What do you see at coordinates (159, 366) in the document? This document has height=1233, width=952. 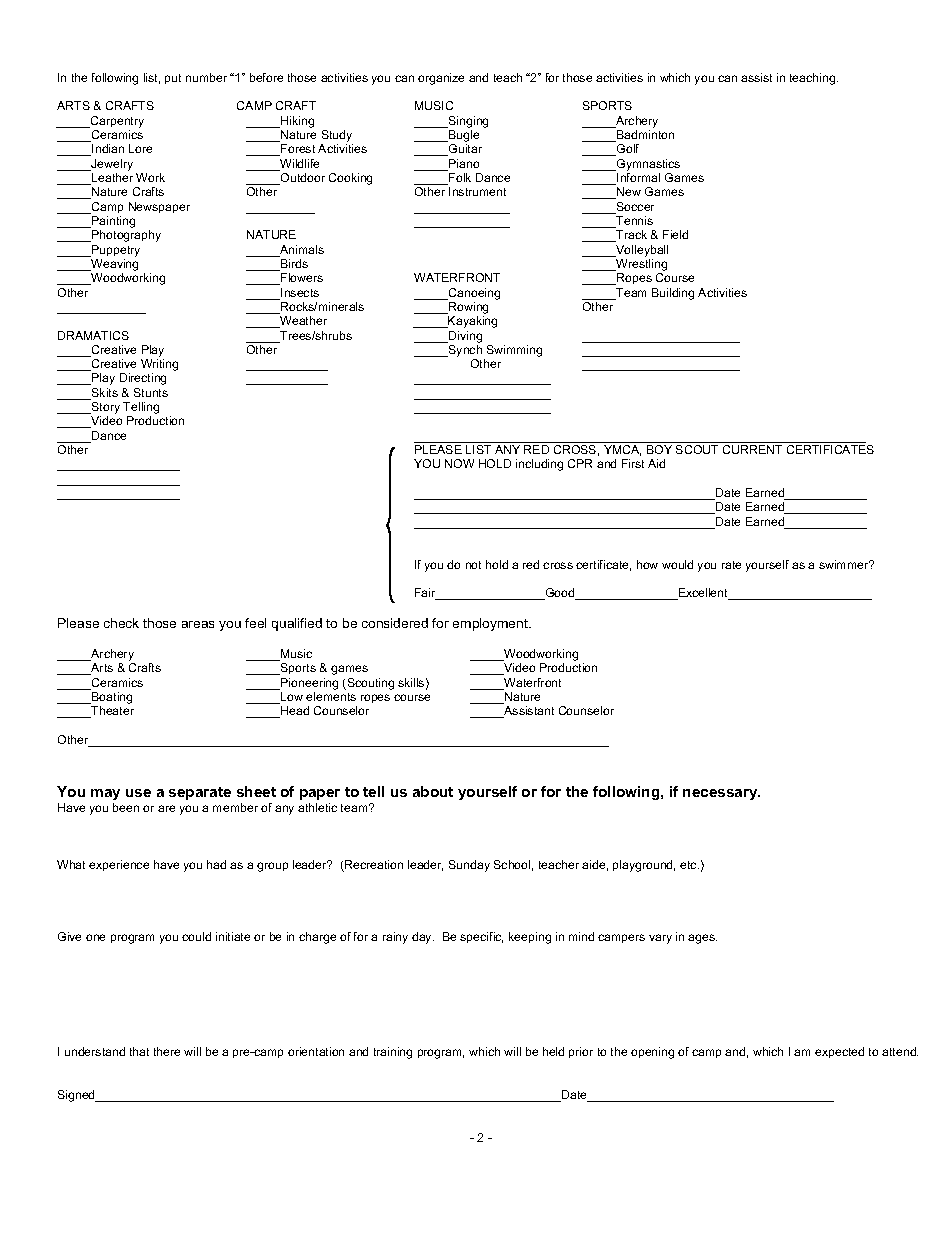 I see `Writing` at bounding box center [159, 366].
